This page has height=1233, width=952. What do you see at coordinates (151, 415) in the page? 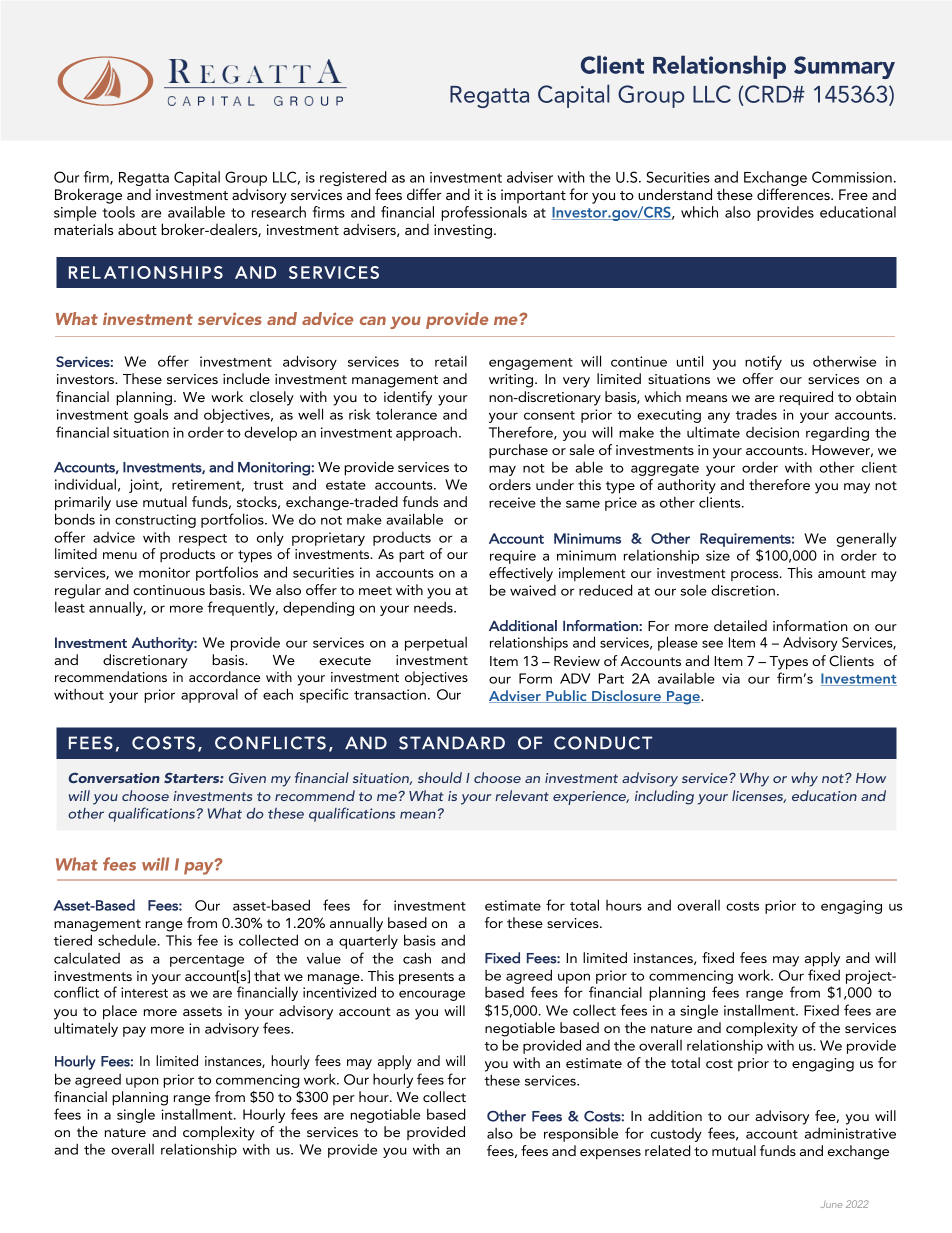
I see `goals` at bounding box center [151, 415].
